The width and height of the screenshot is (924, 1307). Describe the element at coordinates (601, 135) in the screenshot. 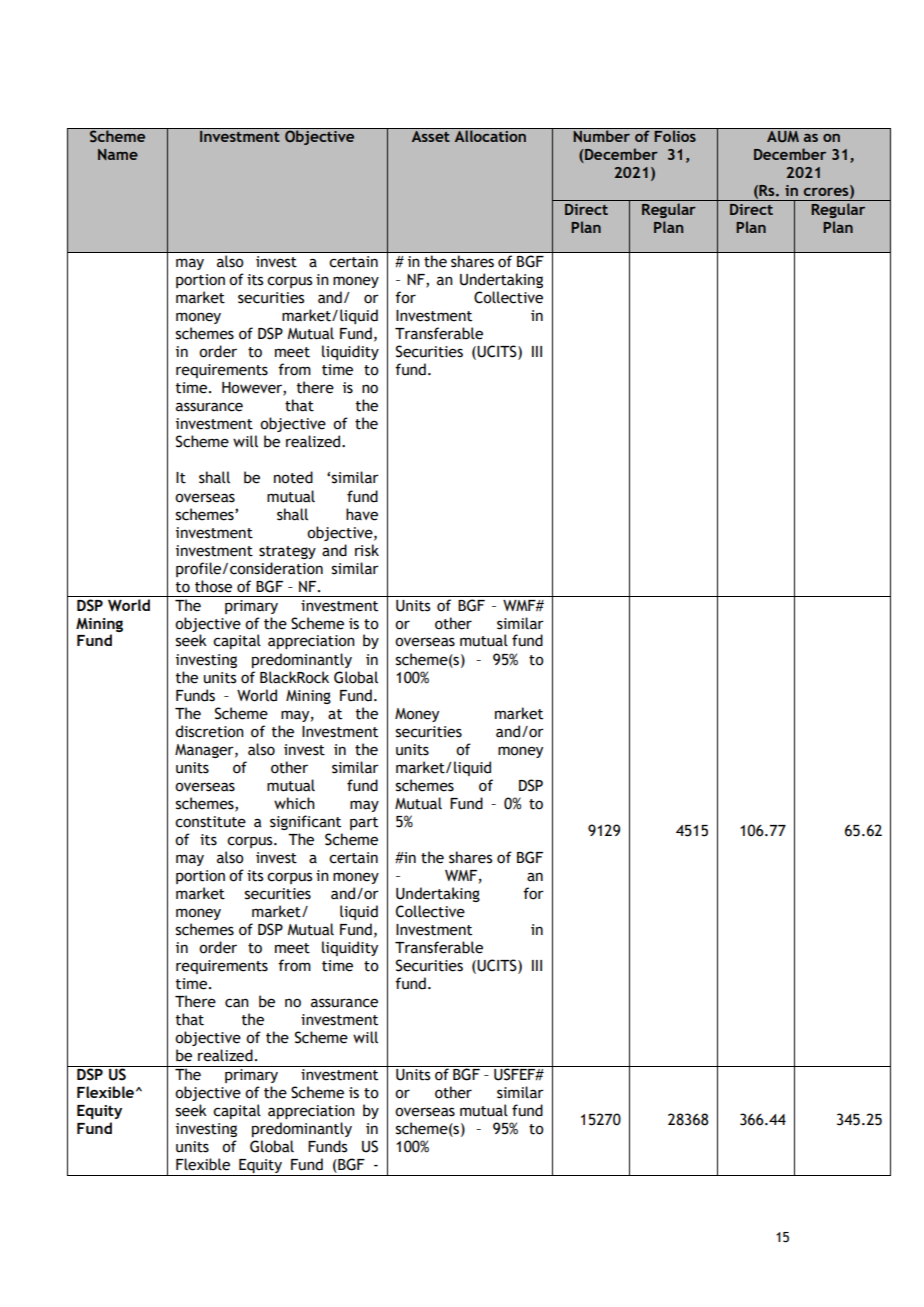

I see `Number` at that location.
